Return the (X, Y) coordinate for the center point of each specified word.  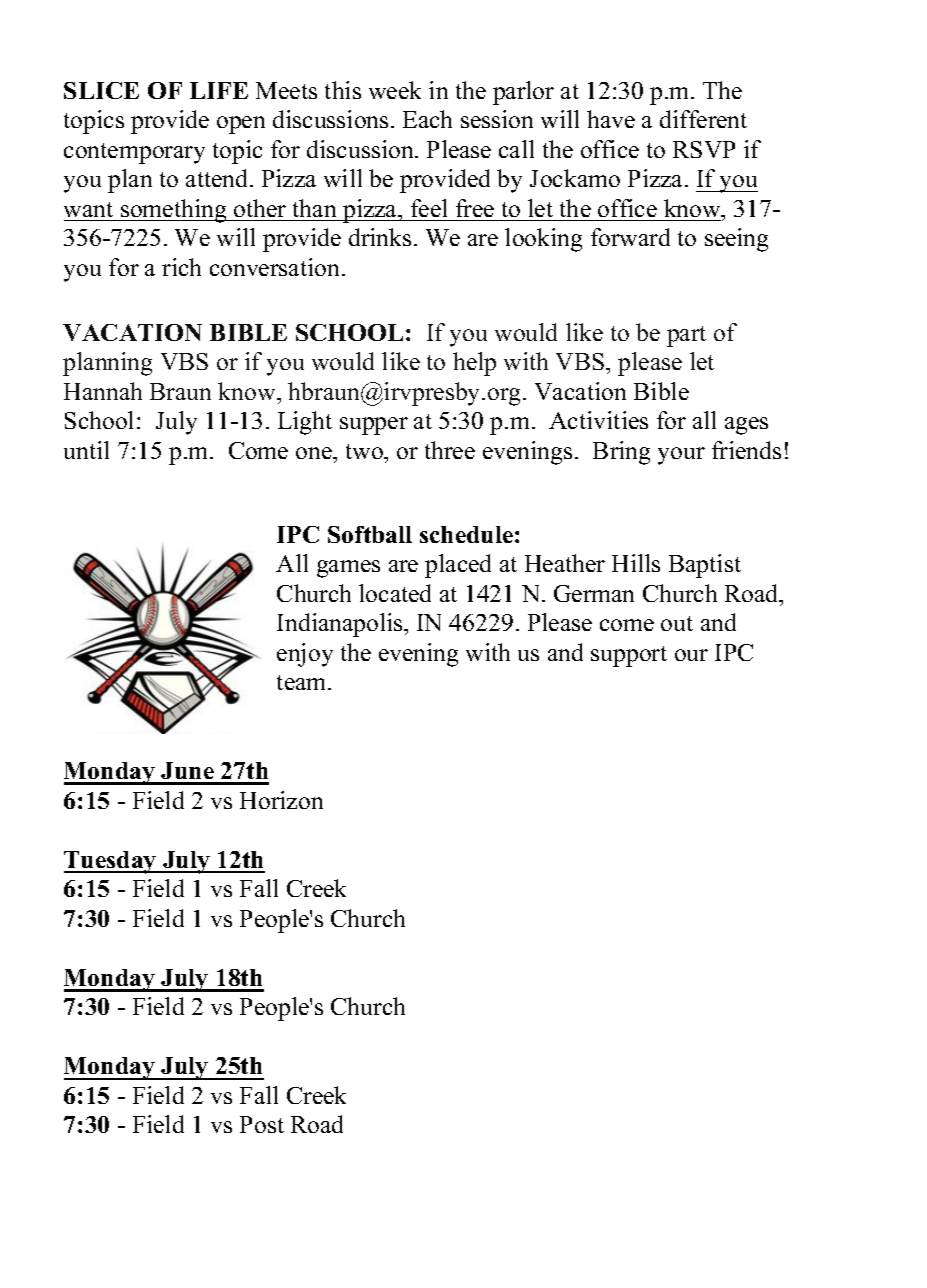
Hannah (103, 391)
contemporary (134, 153)
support (629, 656)
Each (427, 119)
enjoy (305, 655)
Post (262, 1124)
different (703, 119)
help (474, 364)
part (686, 336)
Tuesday (111, 862)
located (395, 593)
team (303, 682)
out (677, 623)
